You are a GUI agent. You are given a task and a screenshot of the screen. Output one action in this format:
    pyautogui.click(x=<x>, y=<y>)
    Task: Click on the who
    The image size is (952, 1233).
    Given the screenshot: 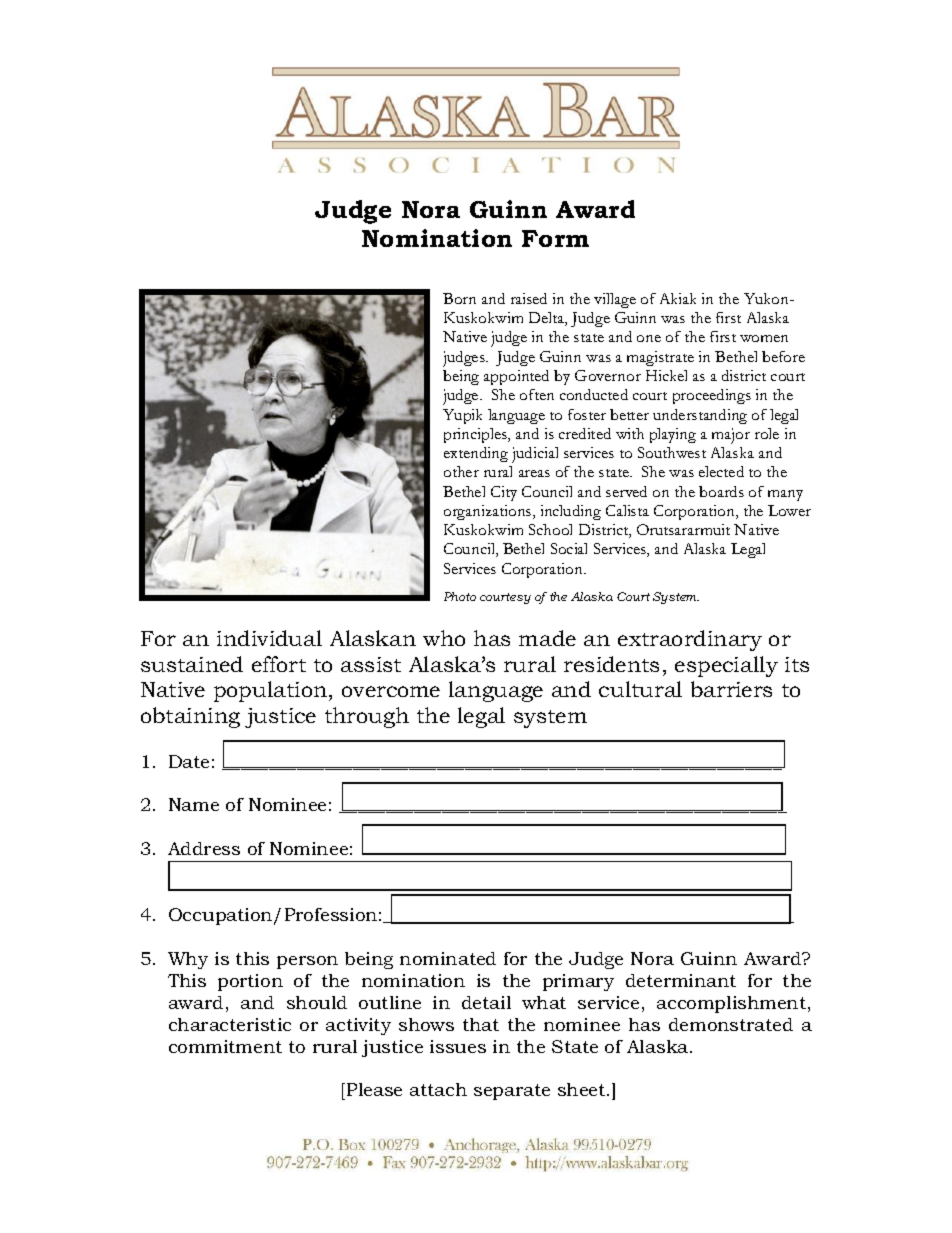 What is the action you would take?
    pyautogui.click(x=444, y=638)
